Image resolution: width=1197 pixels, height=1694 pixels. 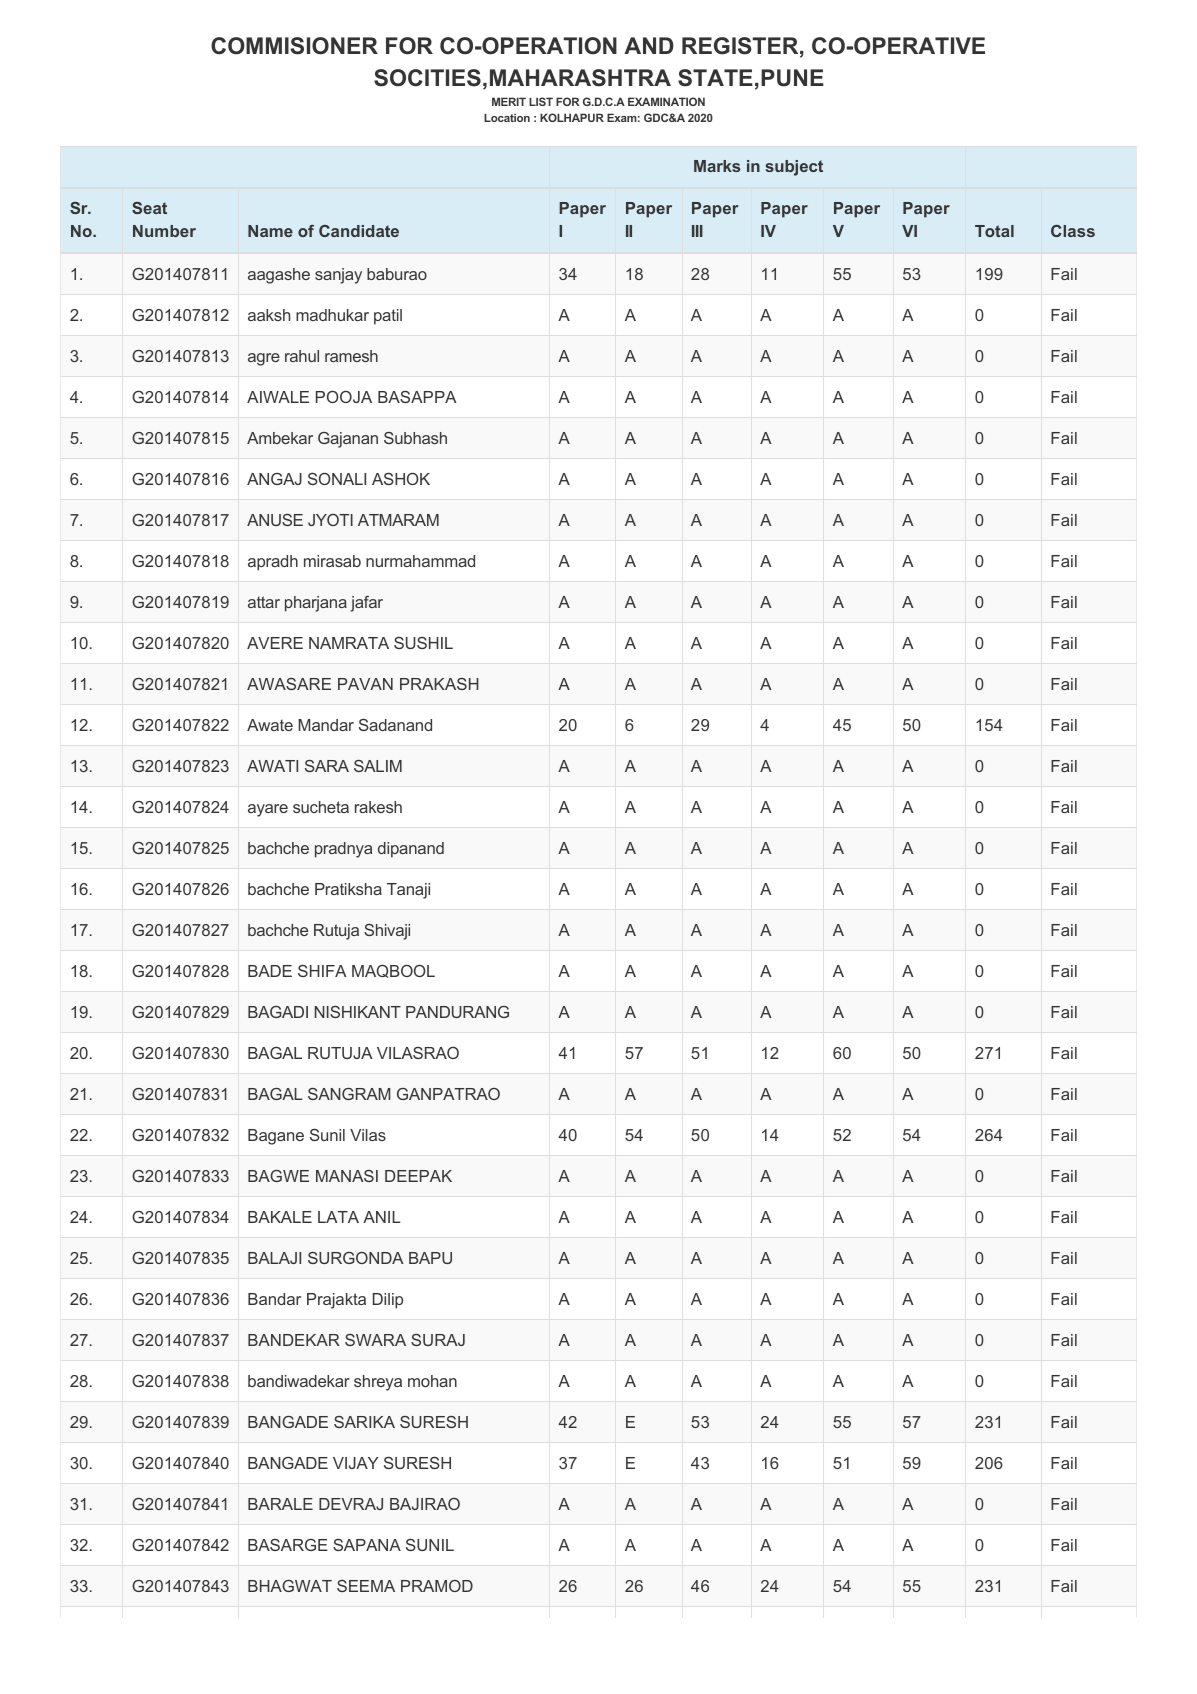 I want to click on Name, so click(x=270, y=231).
